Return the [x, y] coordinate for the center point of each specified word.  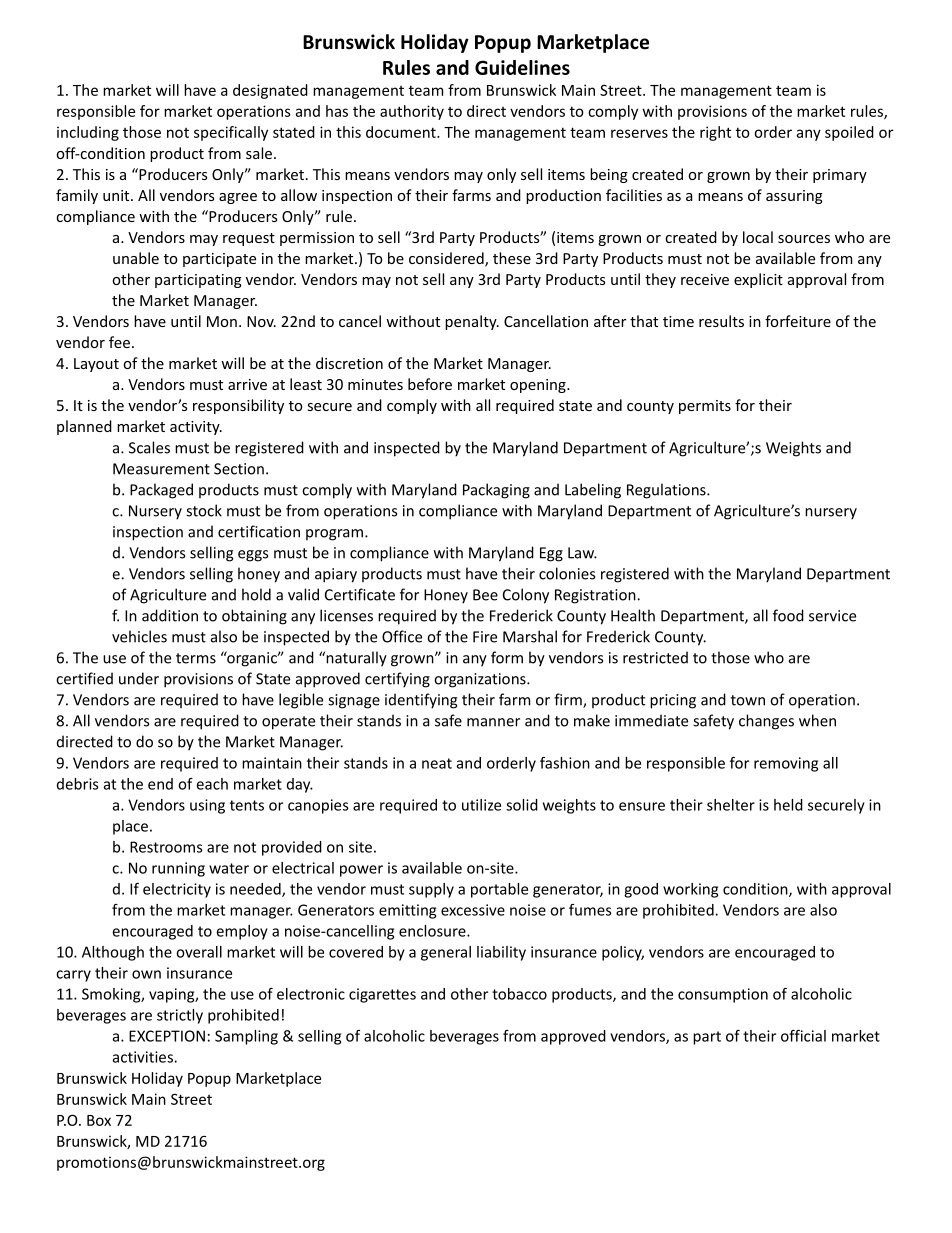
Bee [485, 595]
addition [170, 615]
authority [412, 112]
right [715, 133]
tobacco [519, 994]
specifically [231, 133]
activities [144, 1057]
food [788, 615]
